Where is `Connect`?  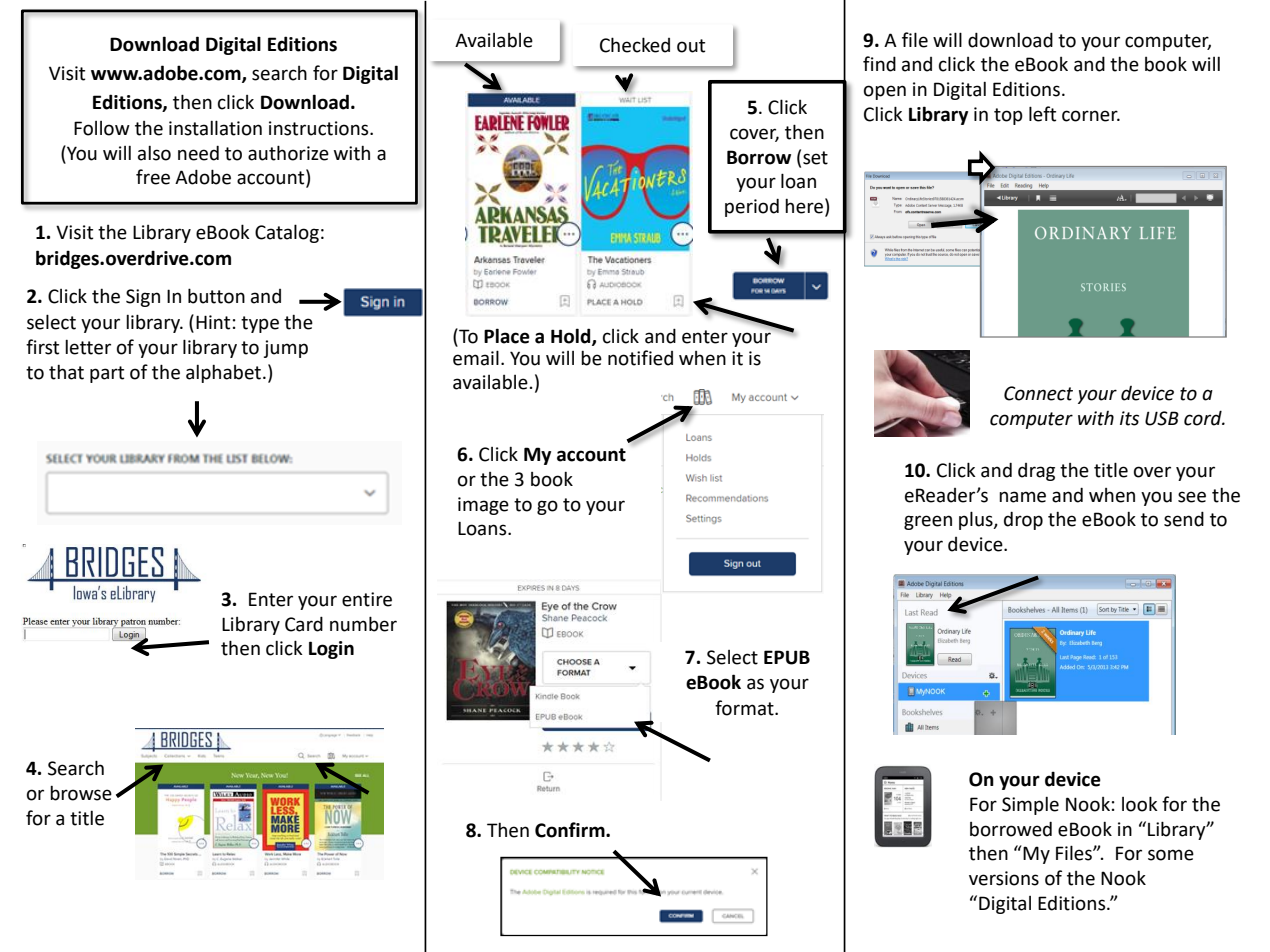 Connect is located at coordinates (1038, 393).
